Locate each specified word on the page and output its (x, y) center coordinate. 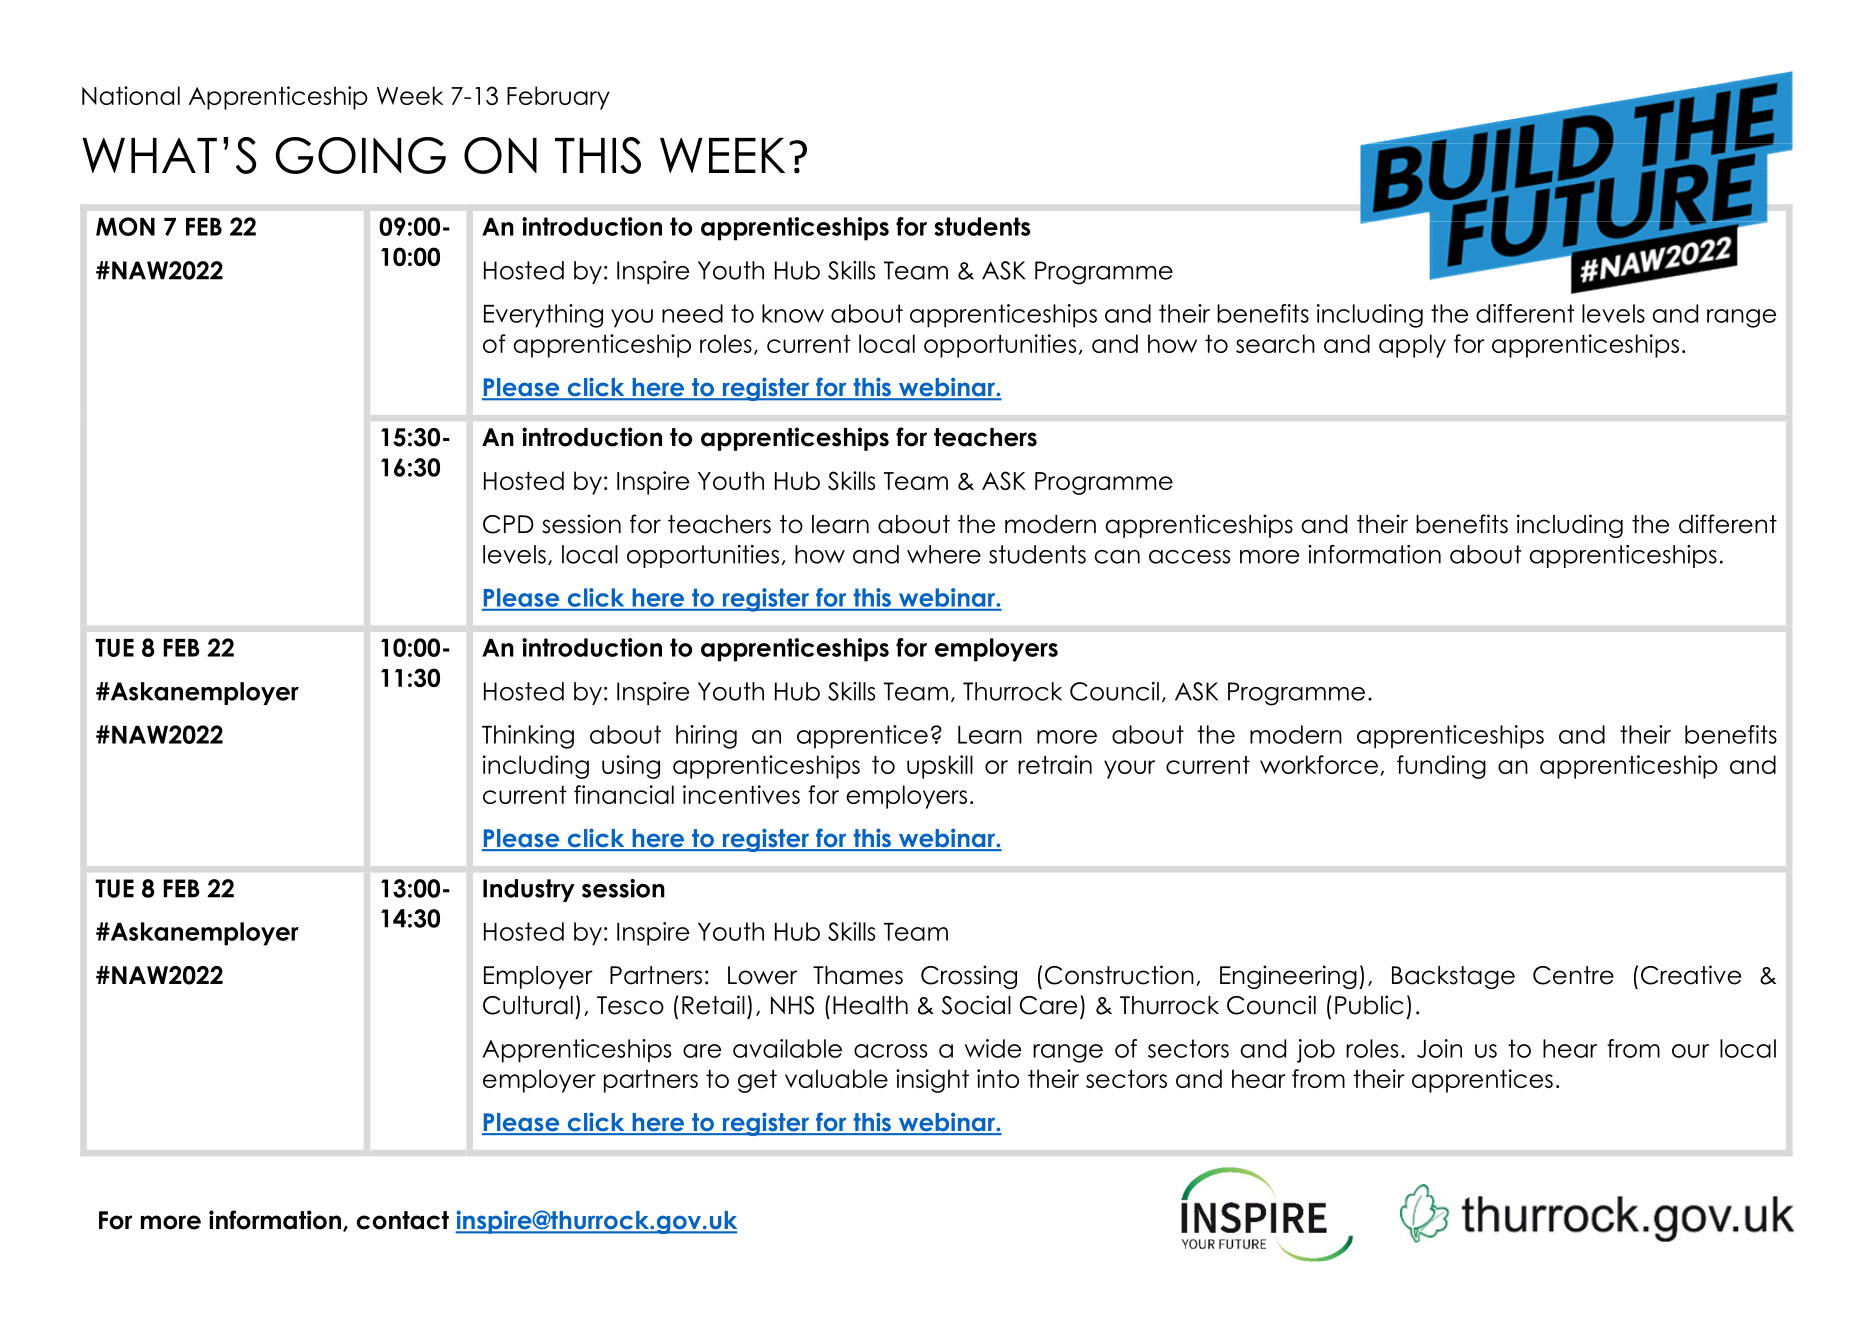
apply (1412, 346)
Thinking (528, 737)
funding (1441, 767)
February (558, 98)
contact (402, 1220)
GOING (360, 155)
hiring (706, 737)
